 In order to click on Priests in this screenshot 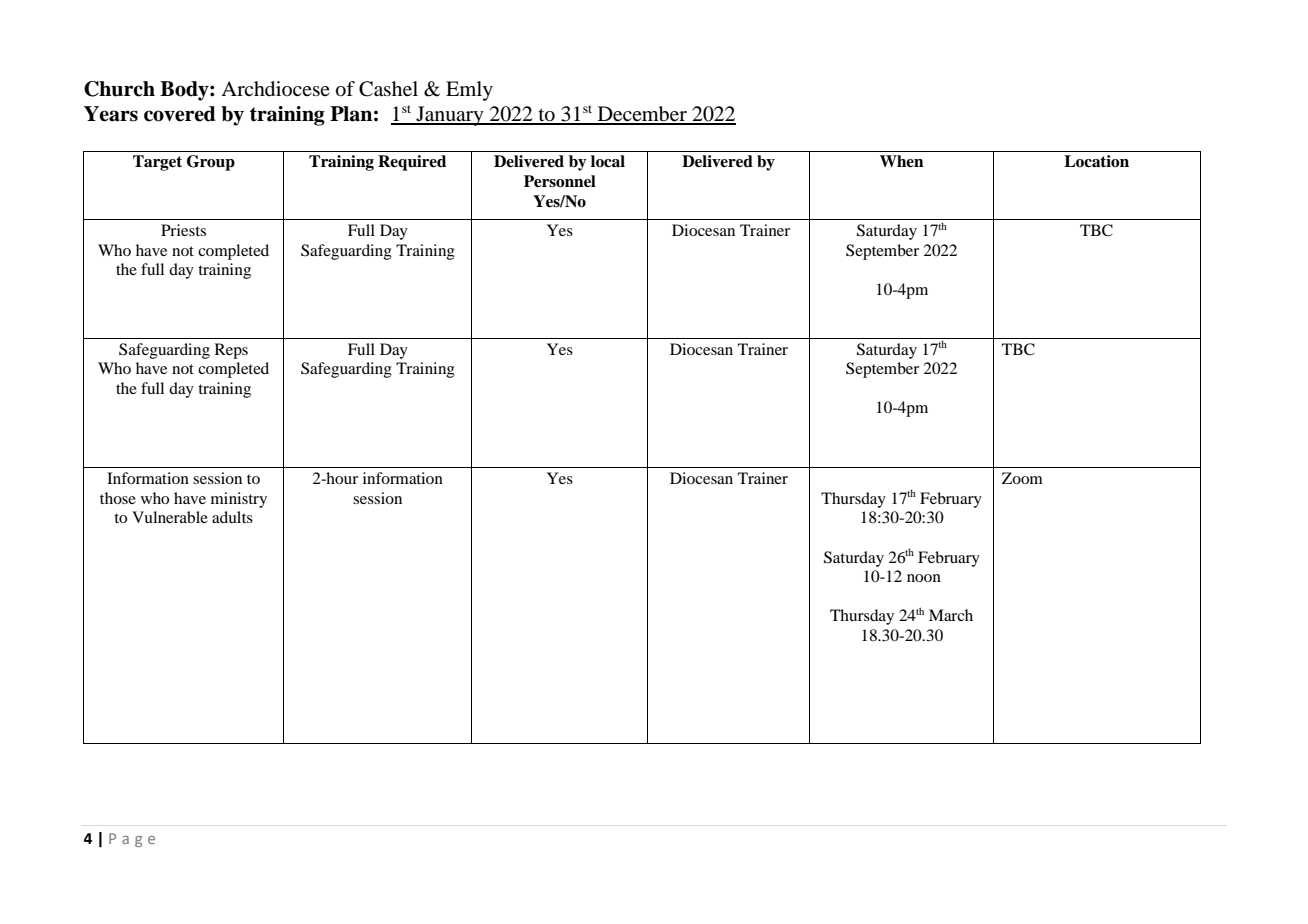, I will do `click(183, 230)`.
